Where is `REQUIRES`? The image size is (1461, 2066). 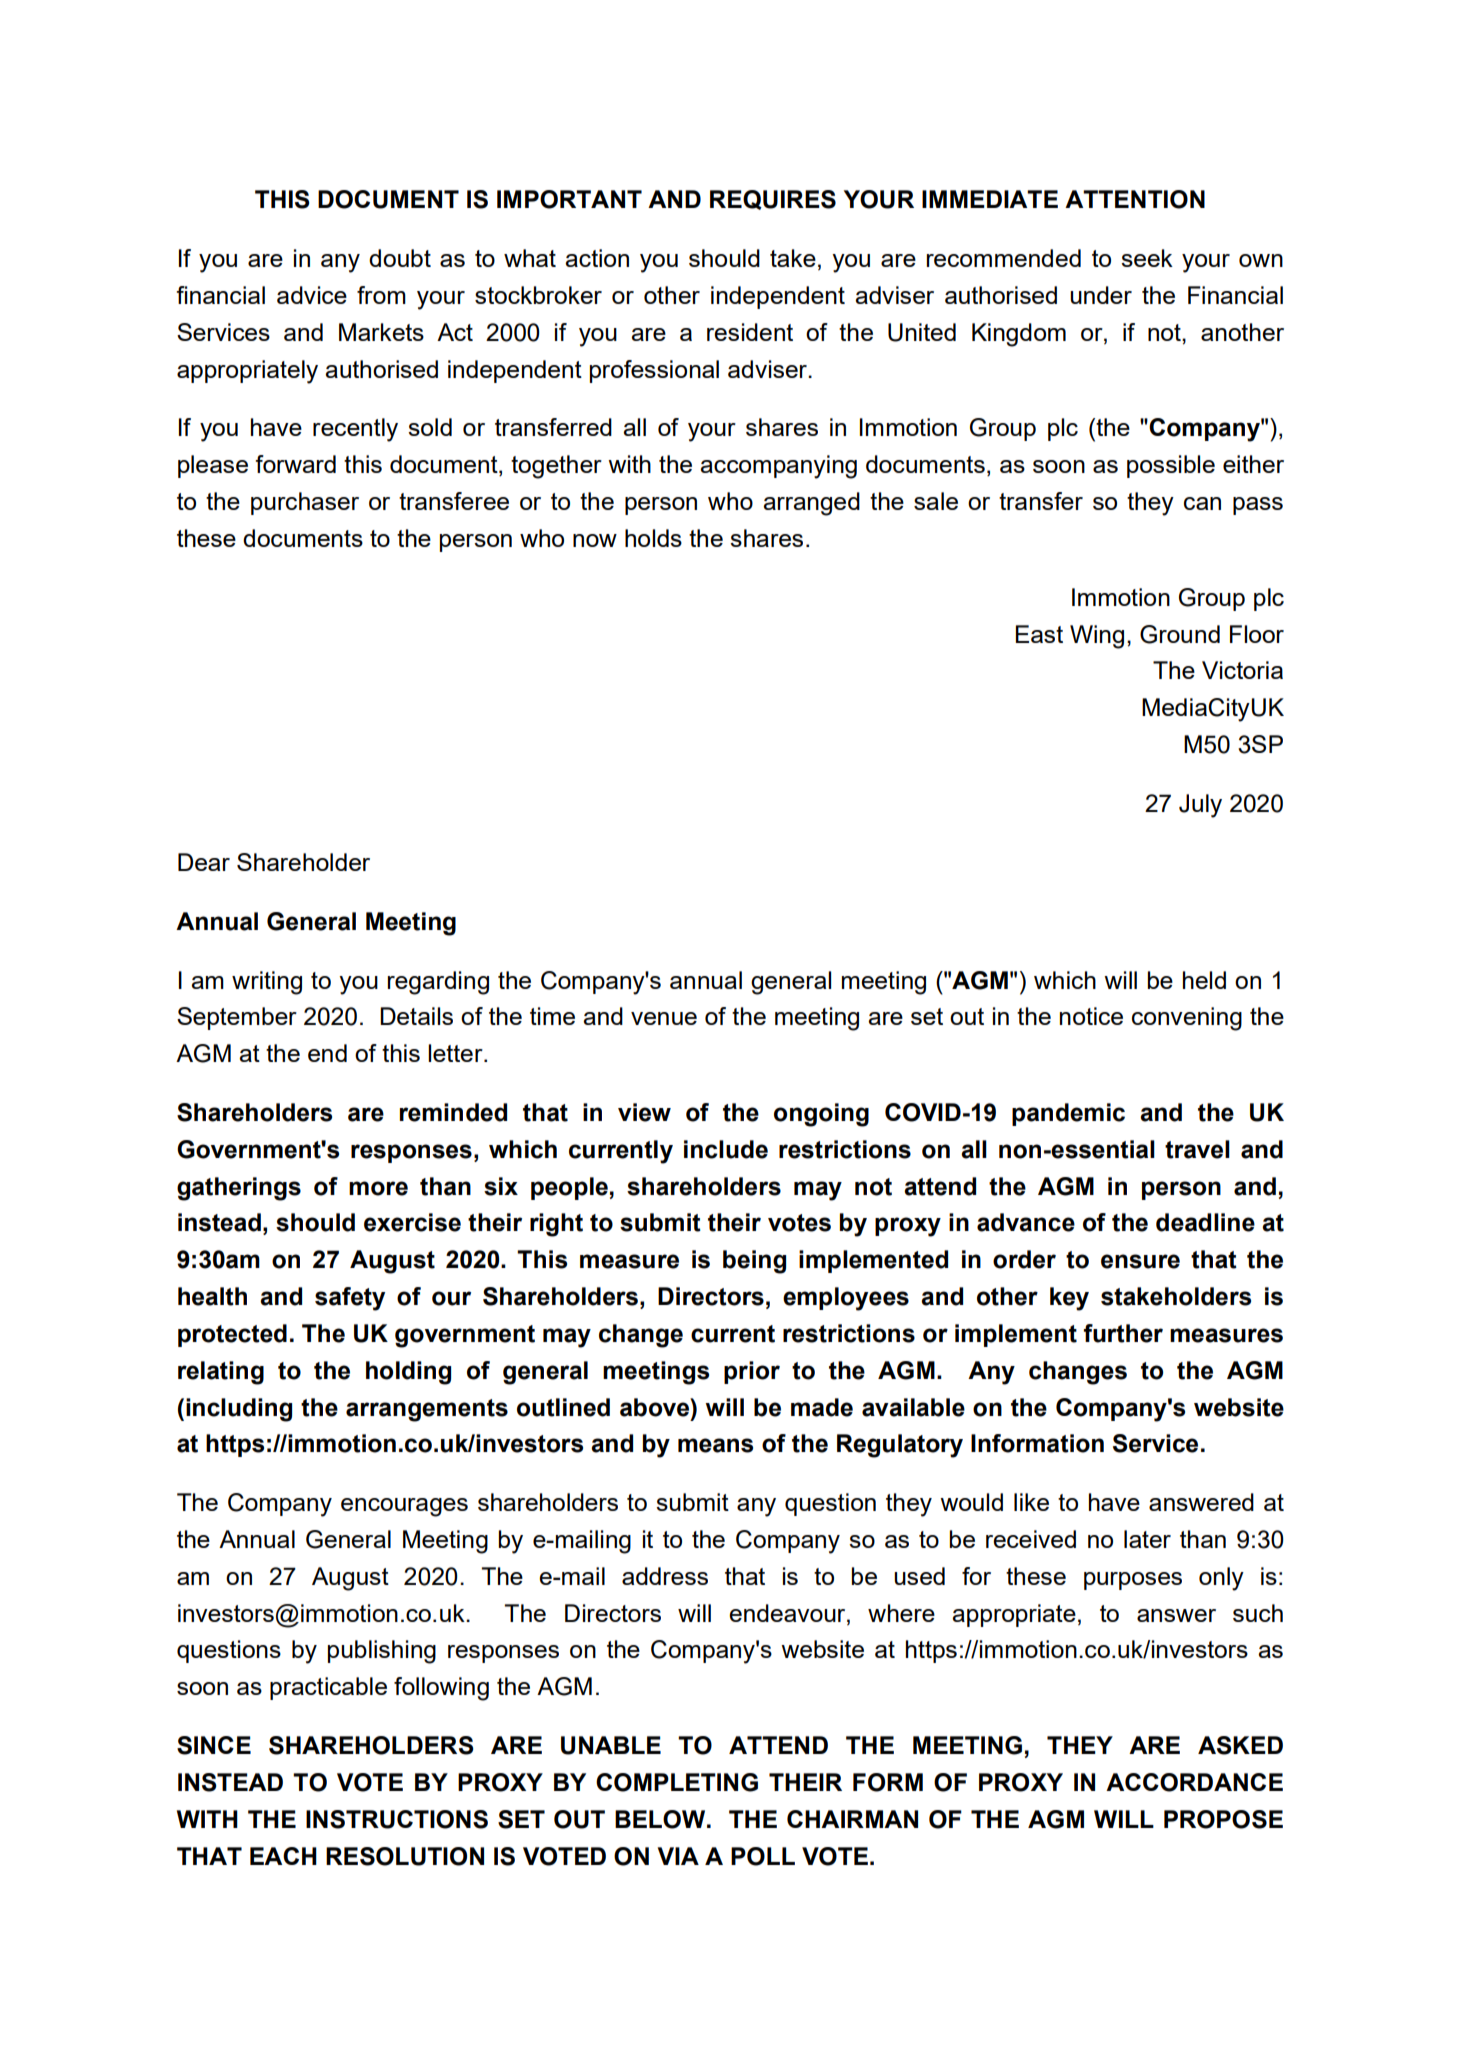 REQUIRES is located at coordinates (773, 200).
